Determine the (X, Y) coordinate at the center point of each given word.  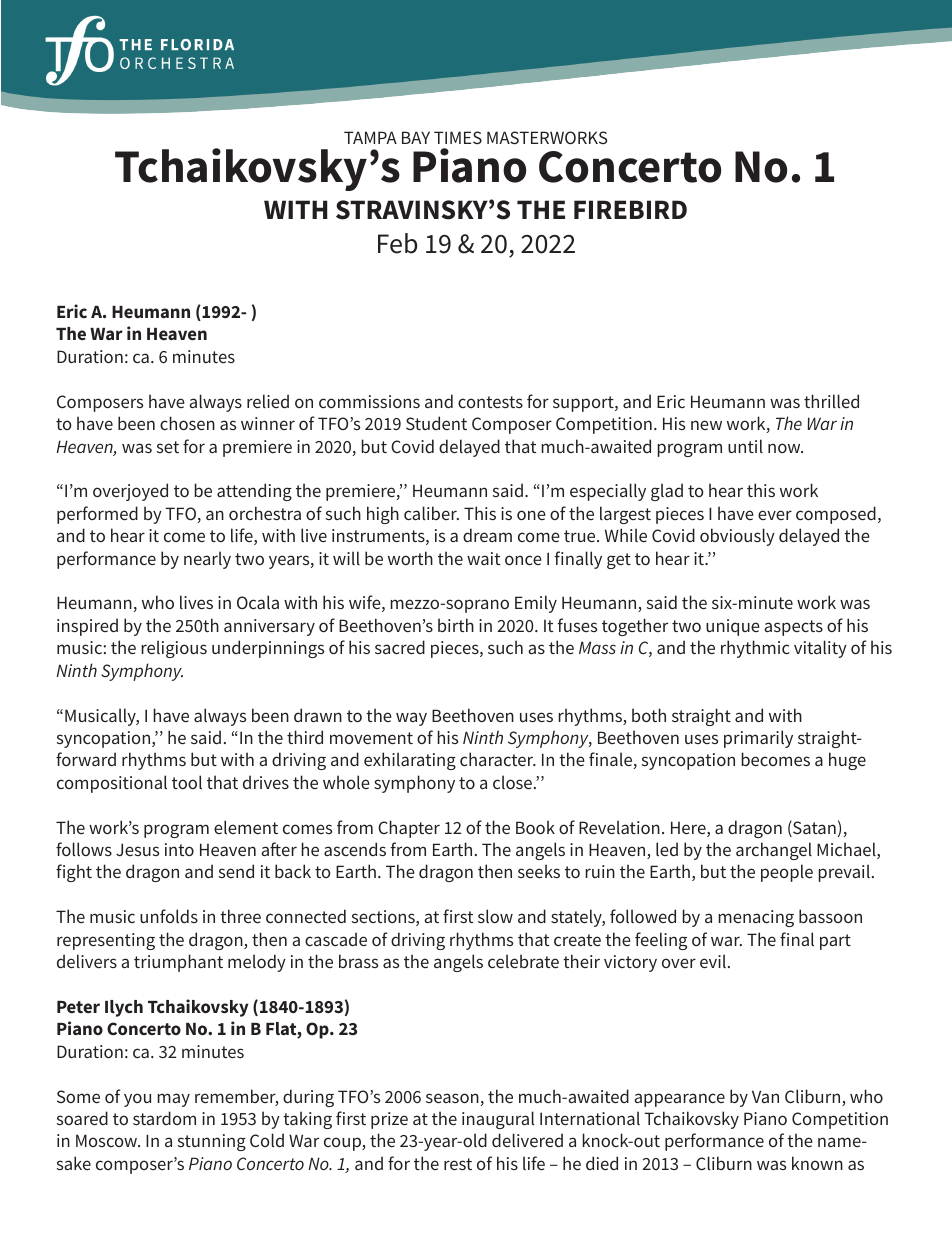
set (168, 447)
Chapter (409, 829)
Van (765, 1096)
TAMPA (370, 137)
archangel (774, 851)
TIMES (458, 137)
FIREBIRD (630, 209)
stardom (164, 1118)
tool (187, 782)
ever (775, 515)
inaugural (498, 1120)
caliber (431, 513)
